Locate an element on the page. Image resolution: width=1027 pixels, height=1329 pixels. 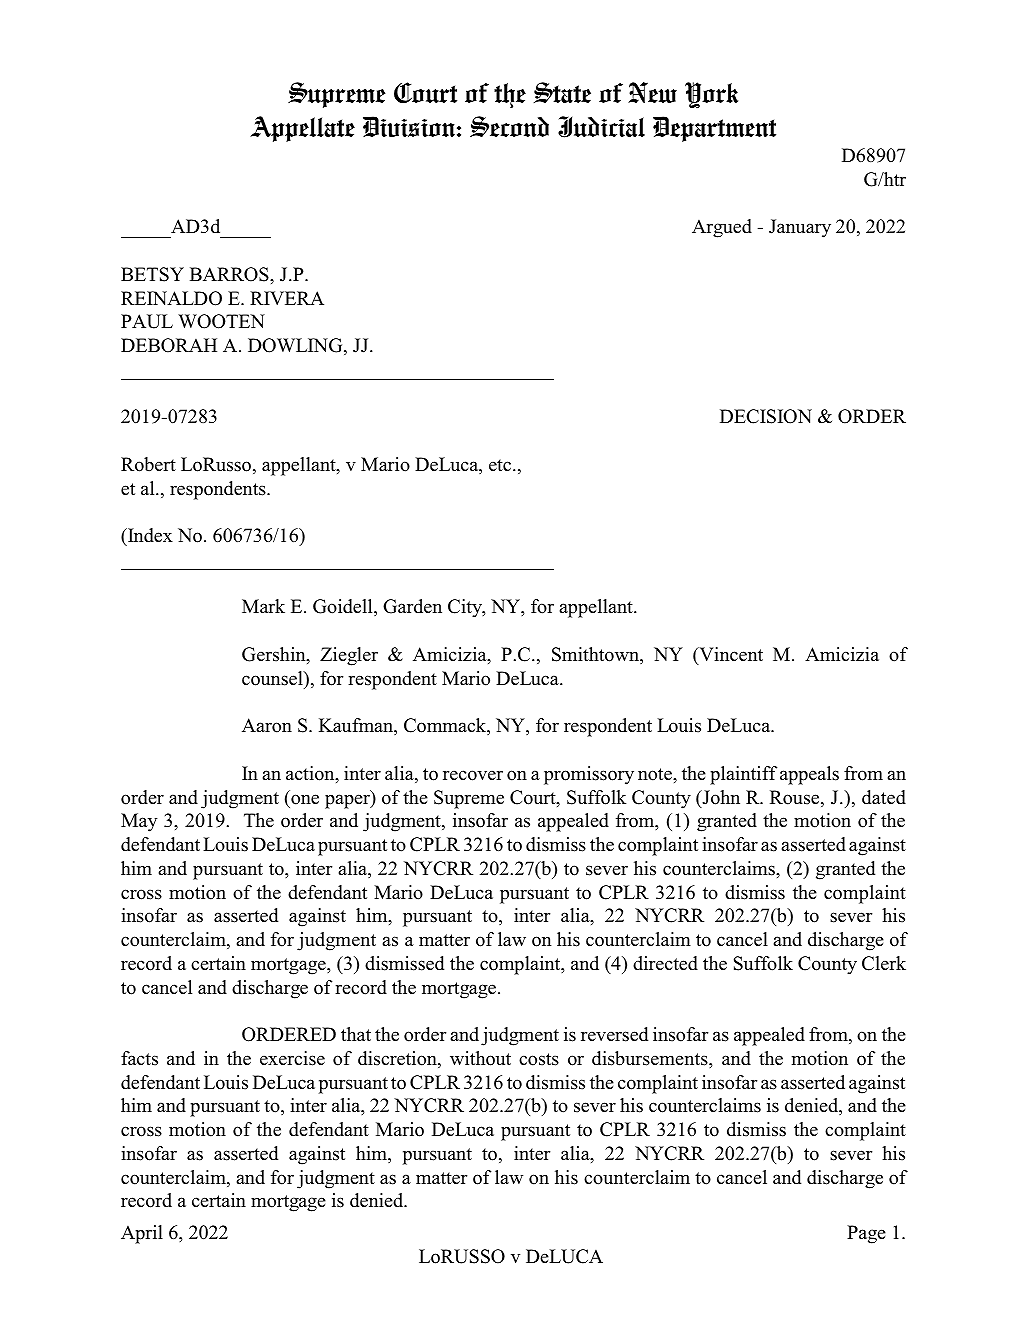
Appellate is located at coordinates (302, 129).
